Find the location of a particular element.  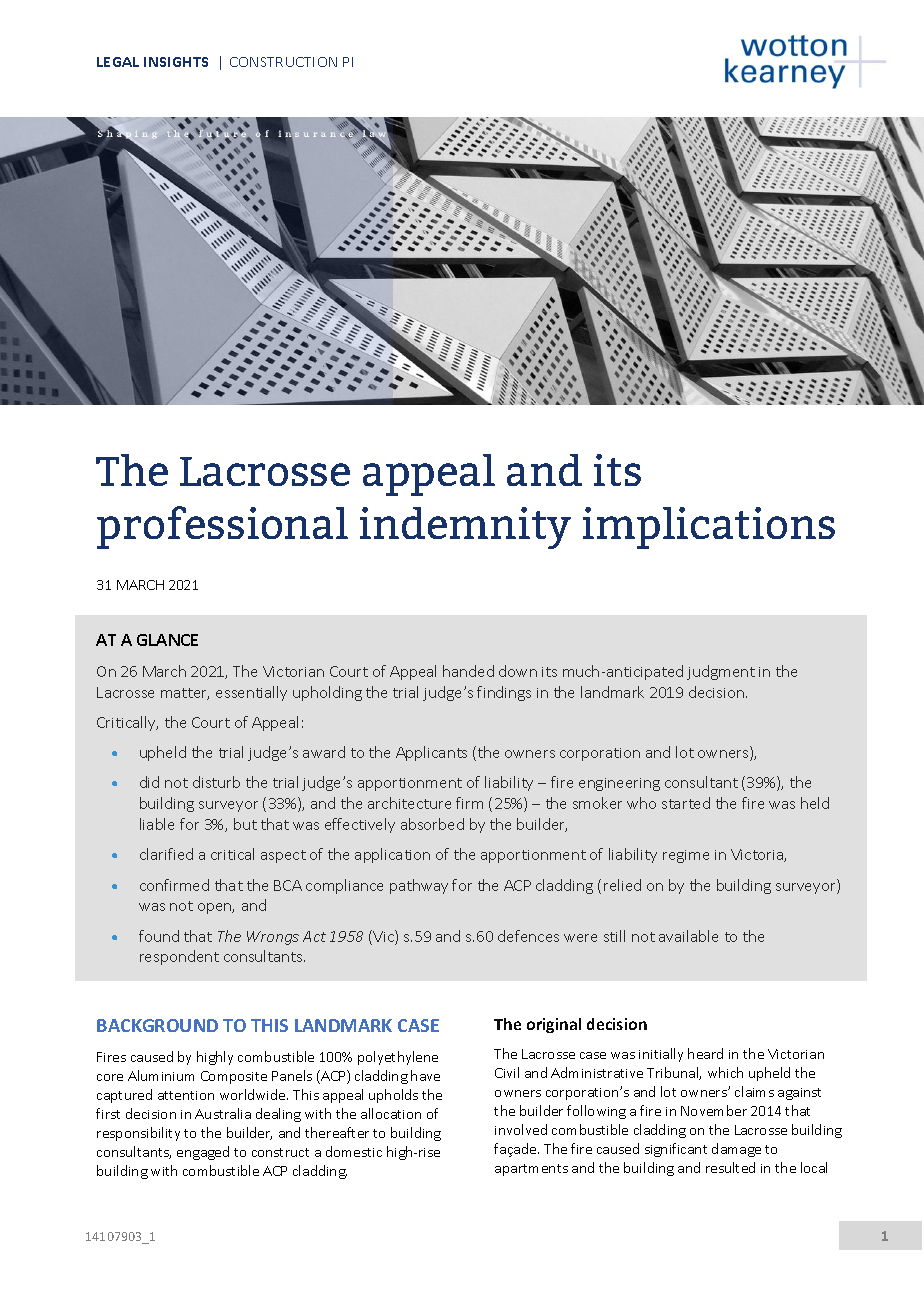

damage is located at coordinates (736, 1150).
